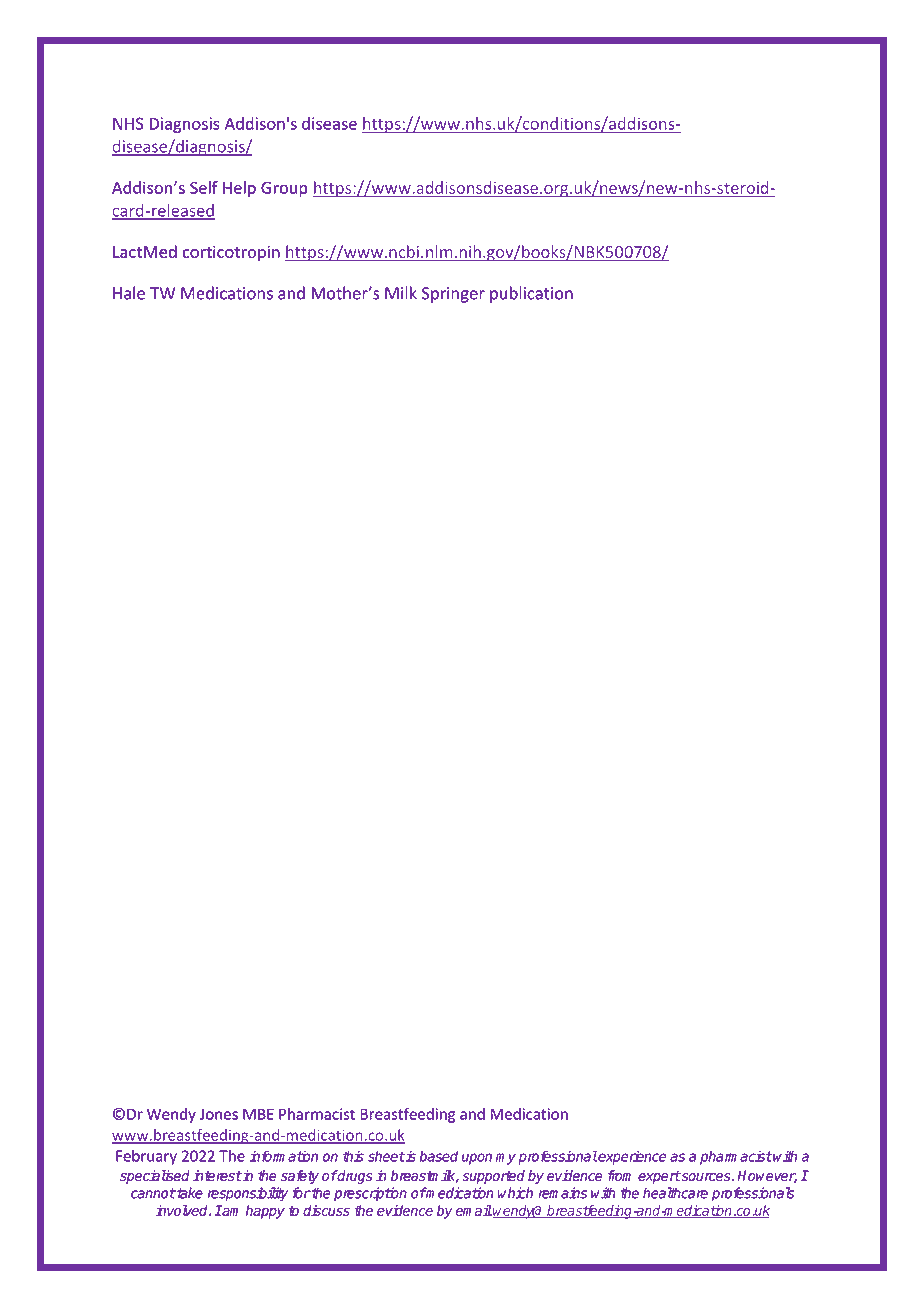  I want to click on take, so click(189, 1193).
